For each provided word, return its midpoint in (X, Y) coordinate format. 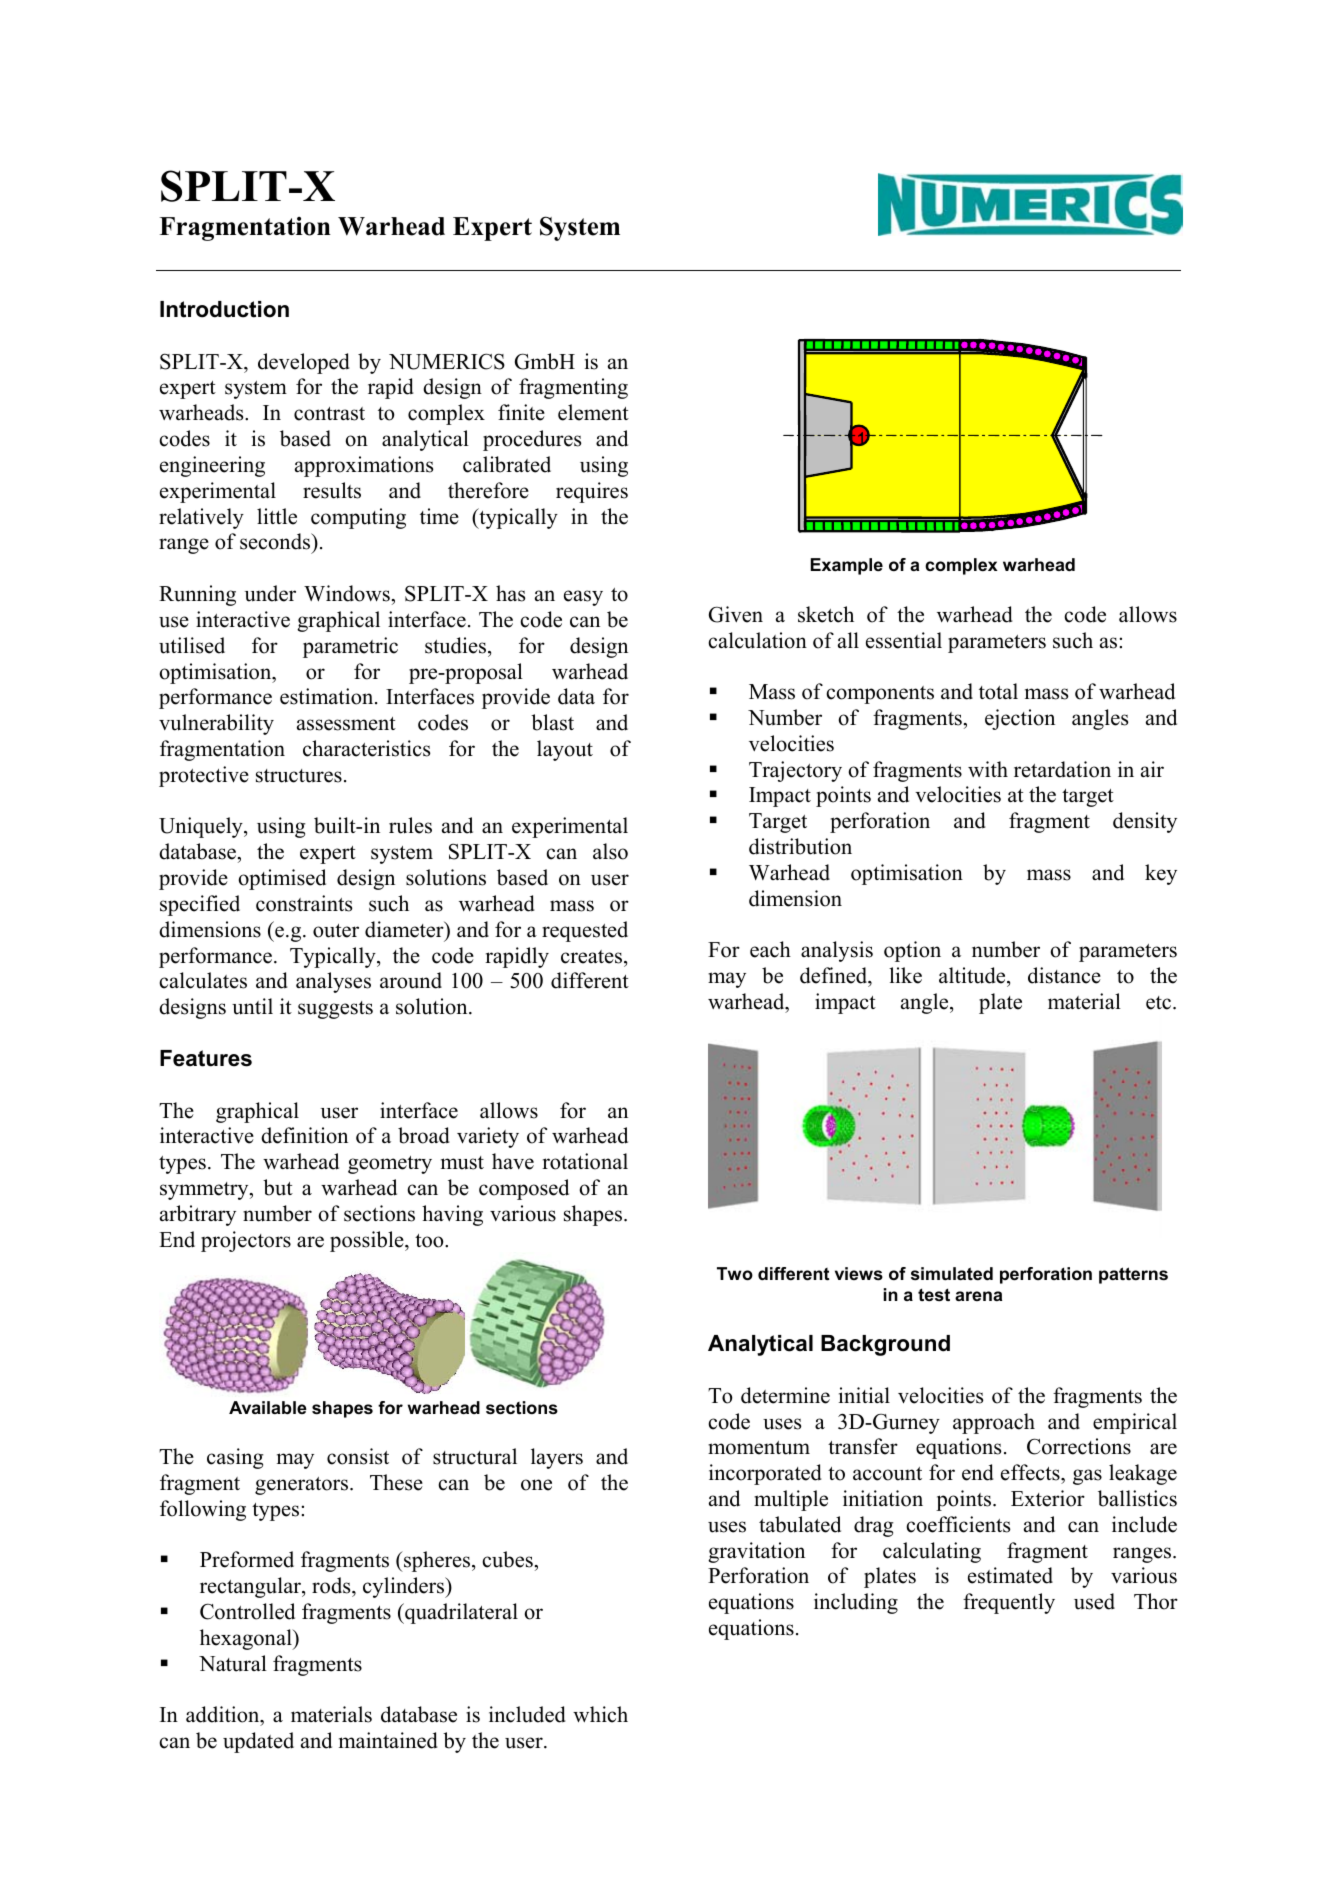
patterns (1133, 1275)
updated (258, 1742)
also (610, 851)
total (998, 691)
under (270, 593)
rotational (585, 1161)
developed (303, 363)
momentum (759, 1448)
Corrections (1079, 1446)
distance (1064, 975)
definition (304, 1135)
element (593, 412)
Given (736, 614)
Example (847, 566)
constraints (304, 903)
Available (268, 1408)
